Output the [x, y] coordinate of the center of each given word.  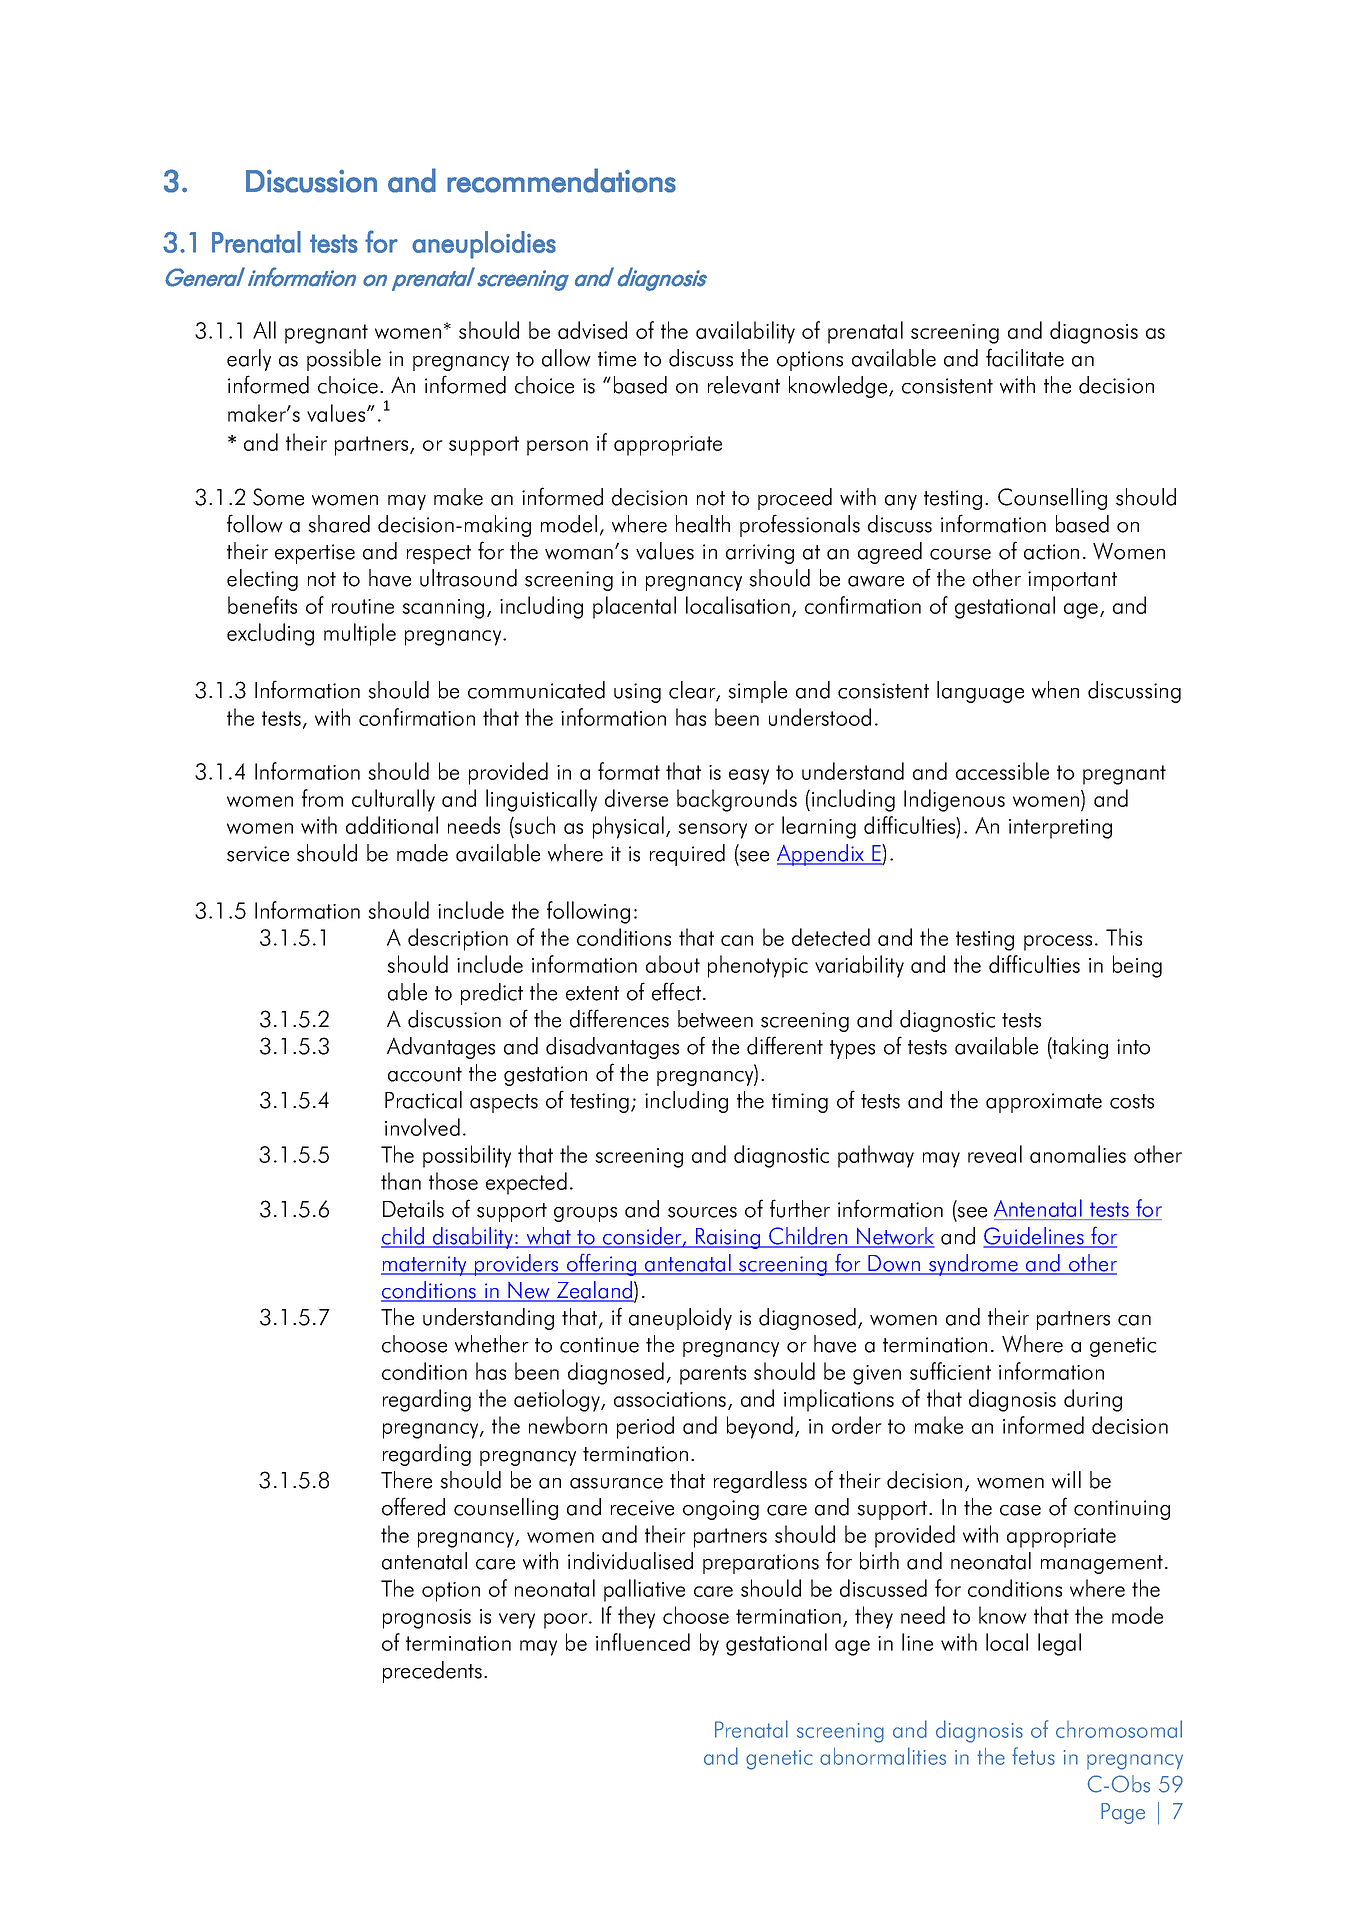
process [1058, 943]
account [425, 1074]
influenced [643, 1642]
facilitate [1025, 357]
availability [745, 332]
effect [676, 991]
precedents [432, 1672]
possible [344, 360]
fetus [1033, 1756]
